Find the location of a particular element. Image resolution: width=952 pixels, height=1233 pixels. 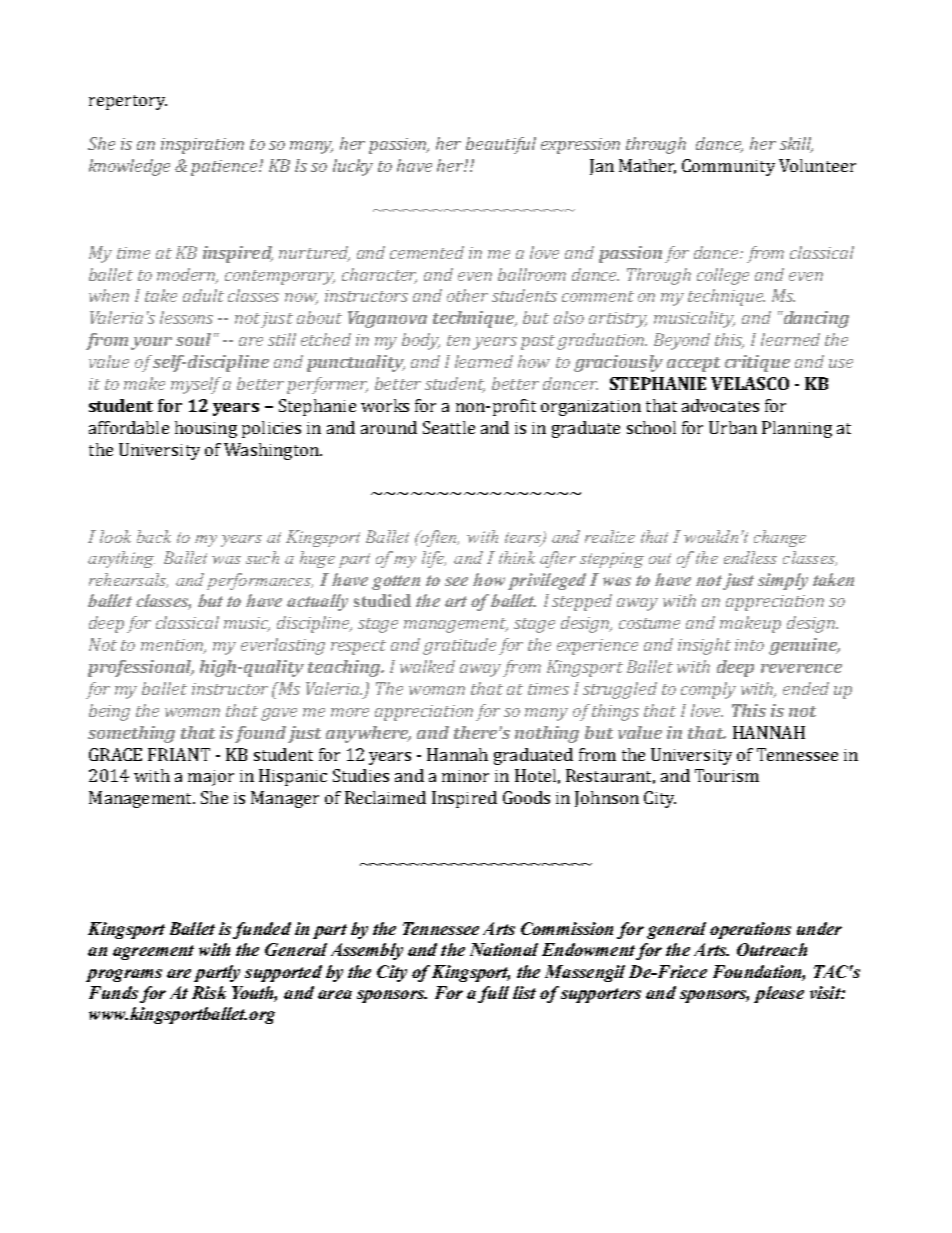

Risk is located at coordinates (209, 992).
